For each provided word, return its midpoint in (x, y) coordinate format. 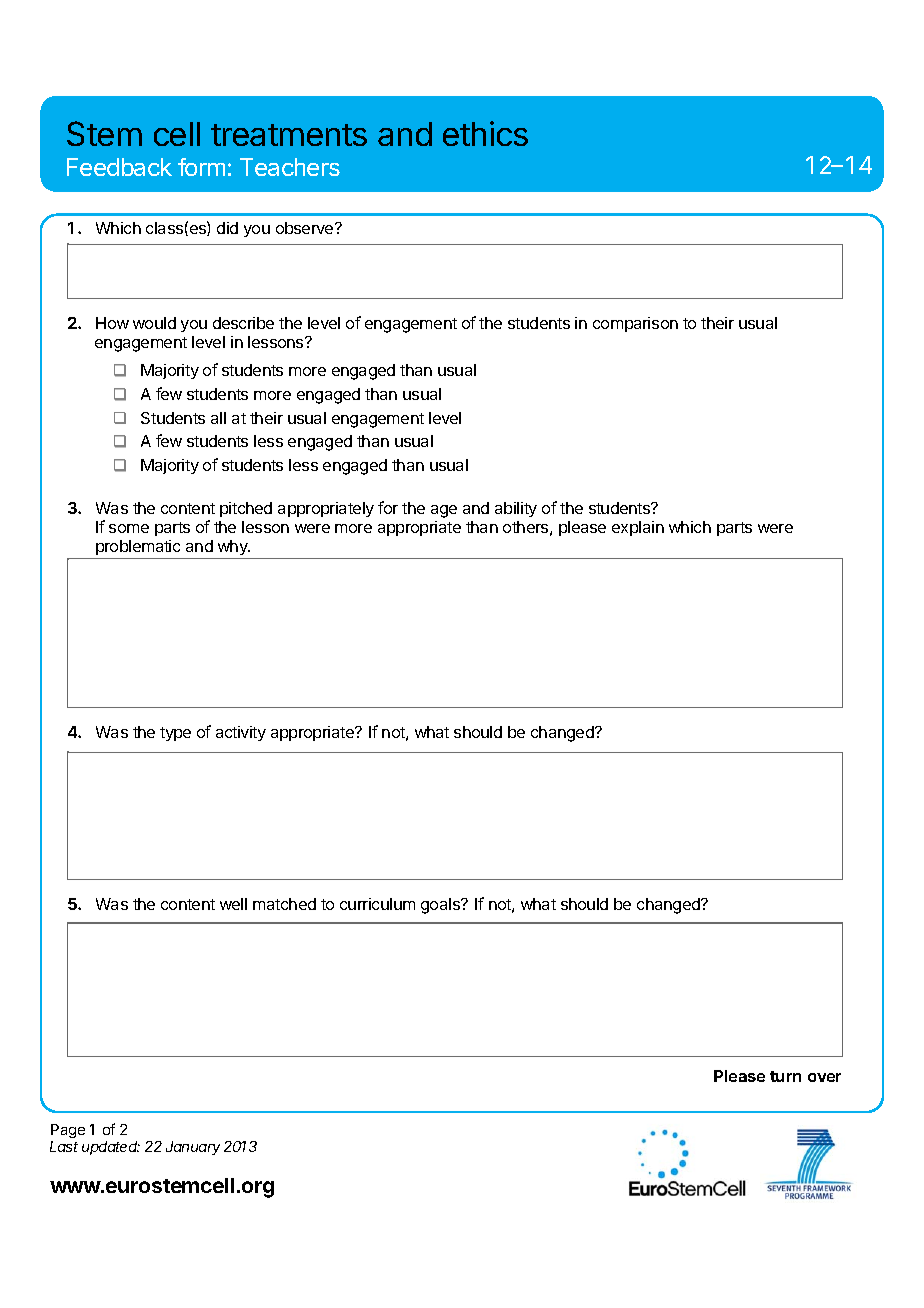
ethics (485, 133)
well (233, 904)
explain (638, 528)
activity (241, 733)
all (218, 418)
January (193, 1148)
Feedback (119, 167)
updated (111, 1148)
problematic (138, 547)
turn (785, 1076)
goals (441, 906)
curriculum (377, 904)
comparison (635, 324)
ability (516, 509)
